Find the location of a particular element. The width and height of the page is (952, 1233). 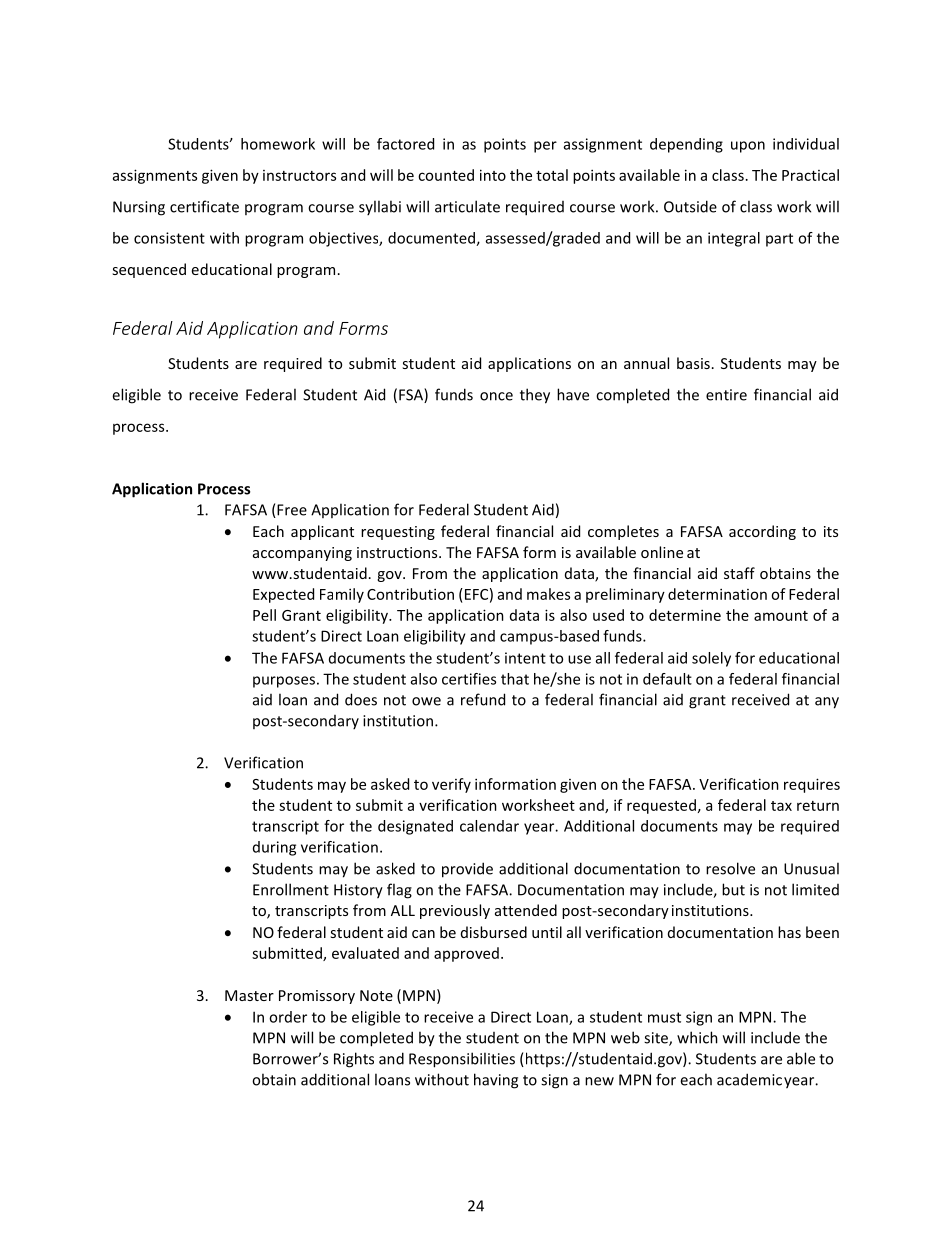

Responsibilities is located at coordinates (462, 1060).
